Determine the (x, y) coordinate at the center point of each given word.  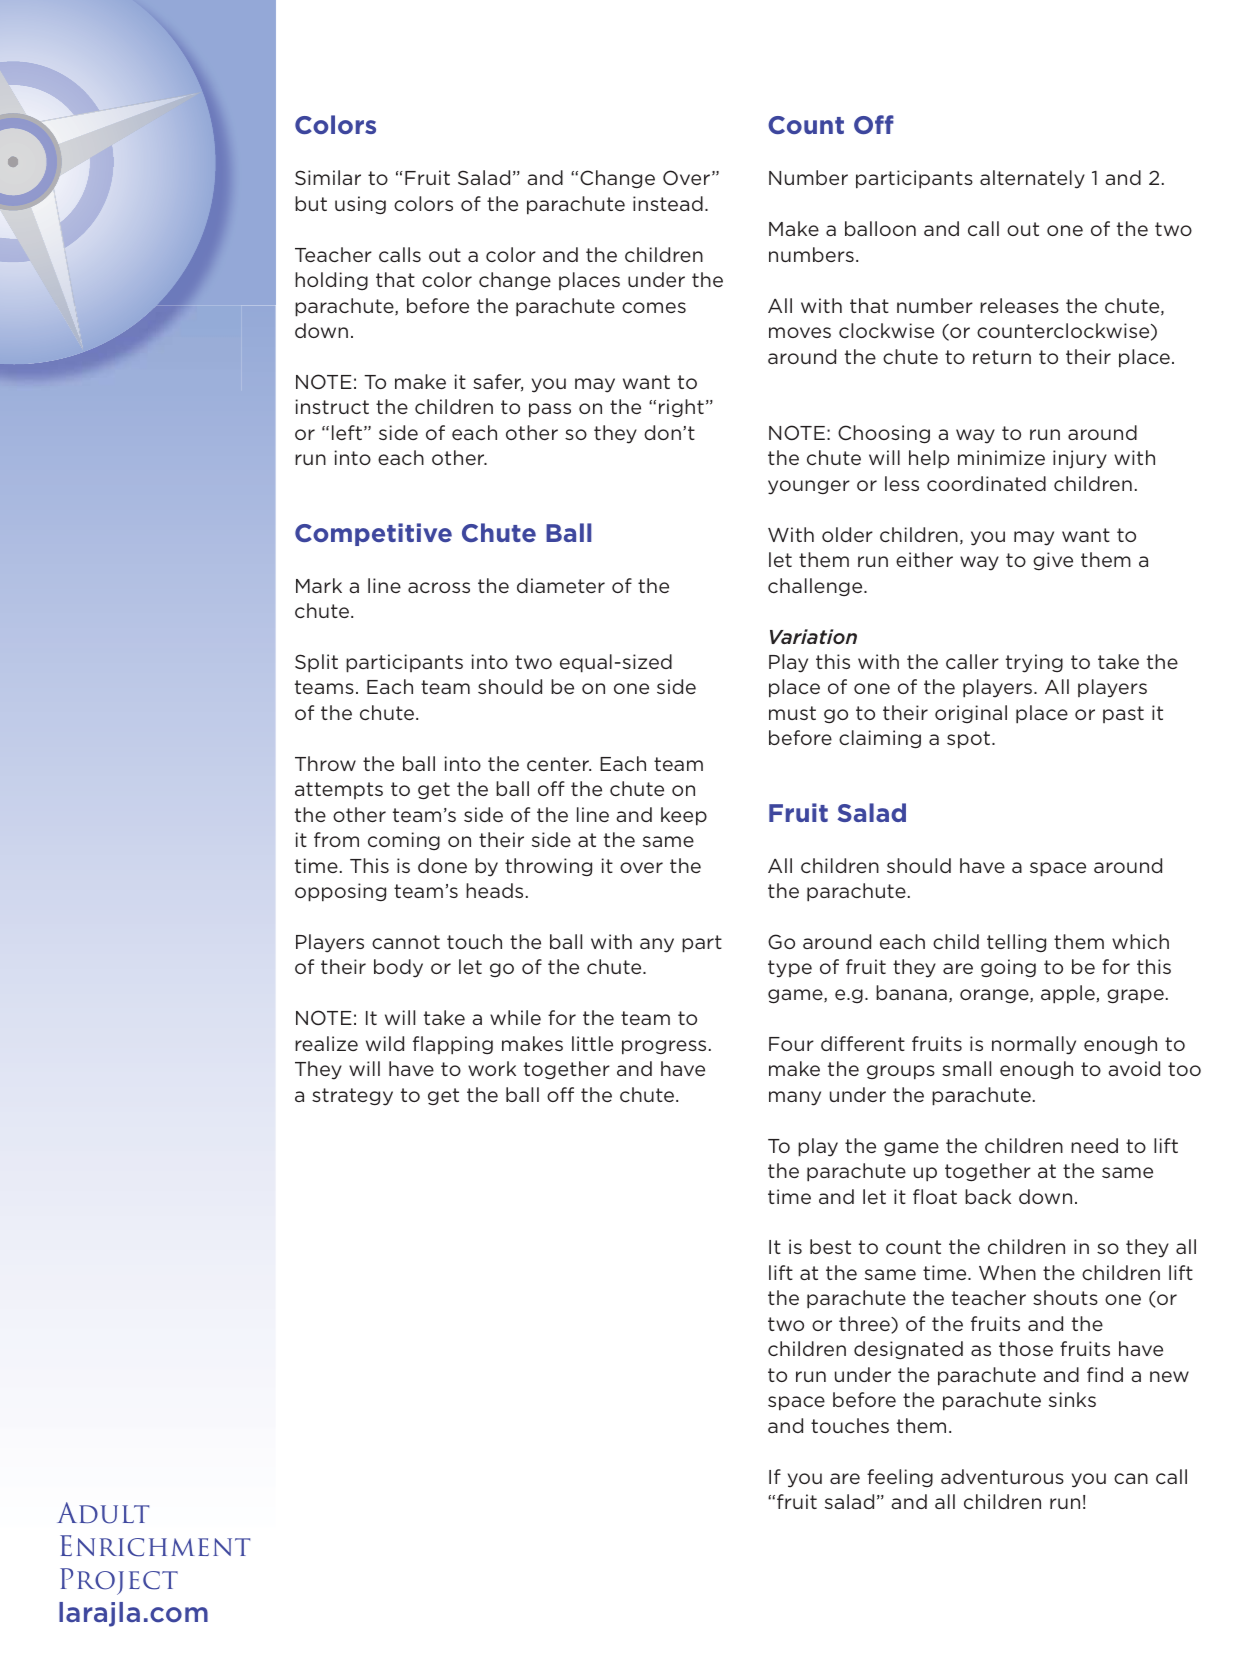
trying (1034, 663)
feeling (900, 1478)
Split (316, 663)
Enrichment (155, 1546)
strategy (352, 1097)
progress (664, 1047)
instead (668, 203)
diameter (561, 585)
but (311, 203)
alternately (1032, 179)
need (1094, 1145)
